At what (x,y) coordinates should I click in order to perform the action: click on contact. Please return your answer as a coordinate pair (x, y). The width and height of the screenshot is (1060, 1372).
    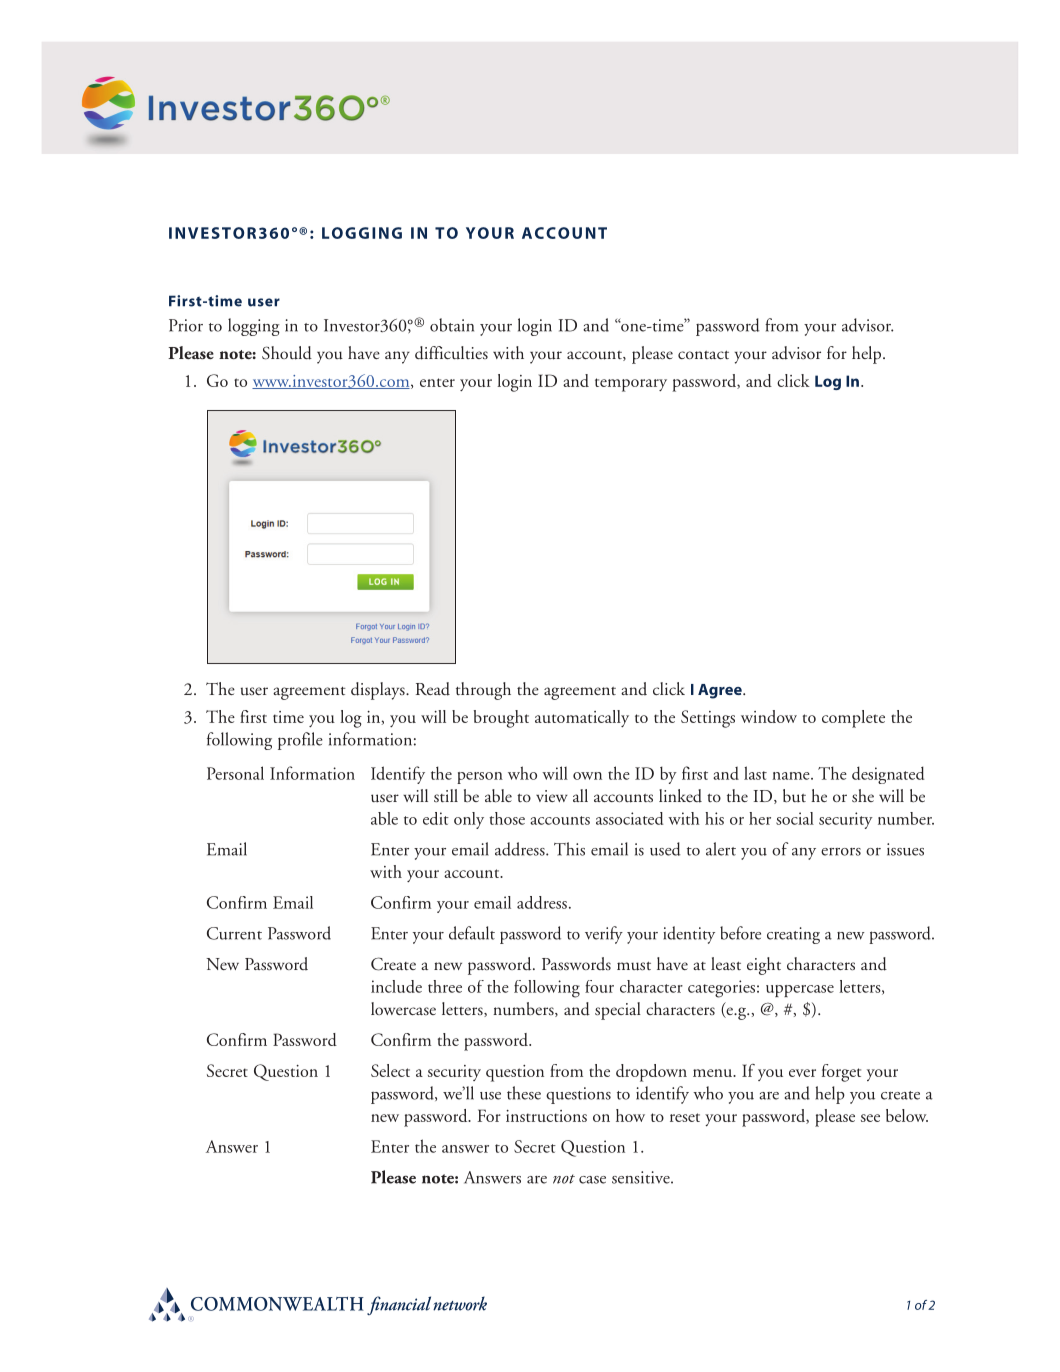
    Looking at the image, I should click on (703, 355).
